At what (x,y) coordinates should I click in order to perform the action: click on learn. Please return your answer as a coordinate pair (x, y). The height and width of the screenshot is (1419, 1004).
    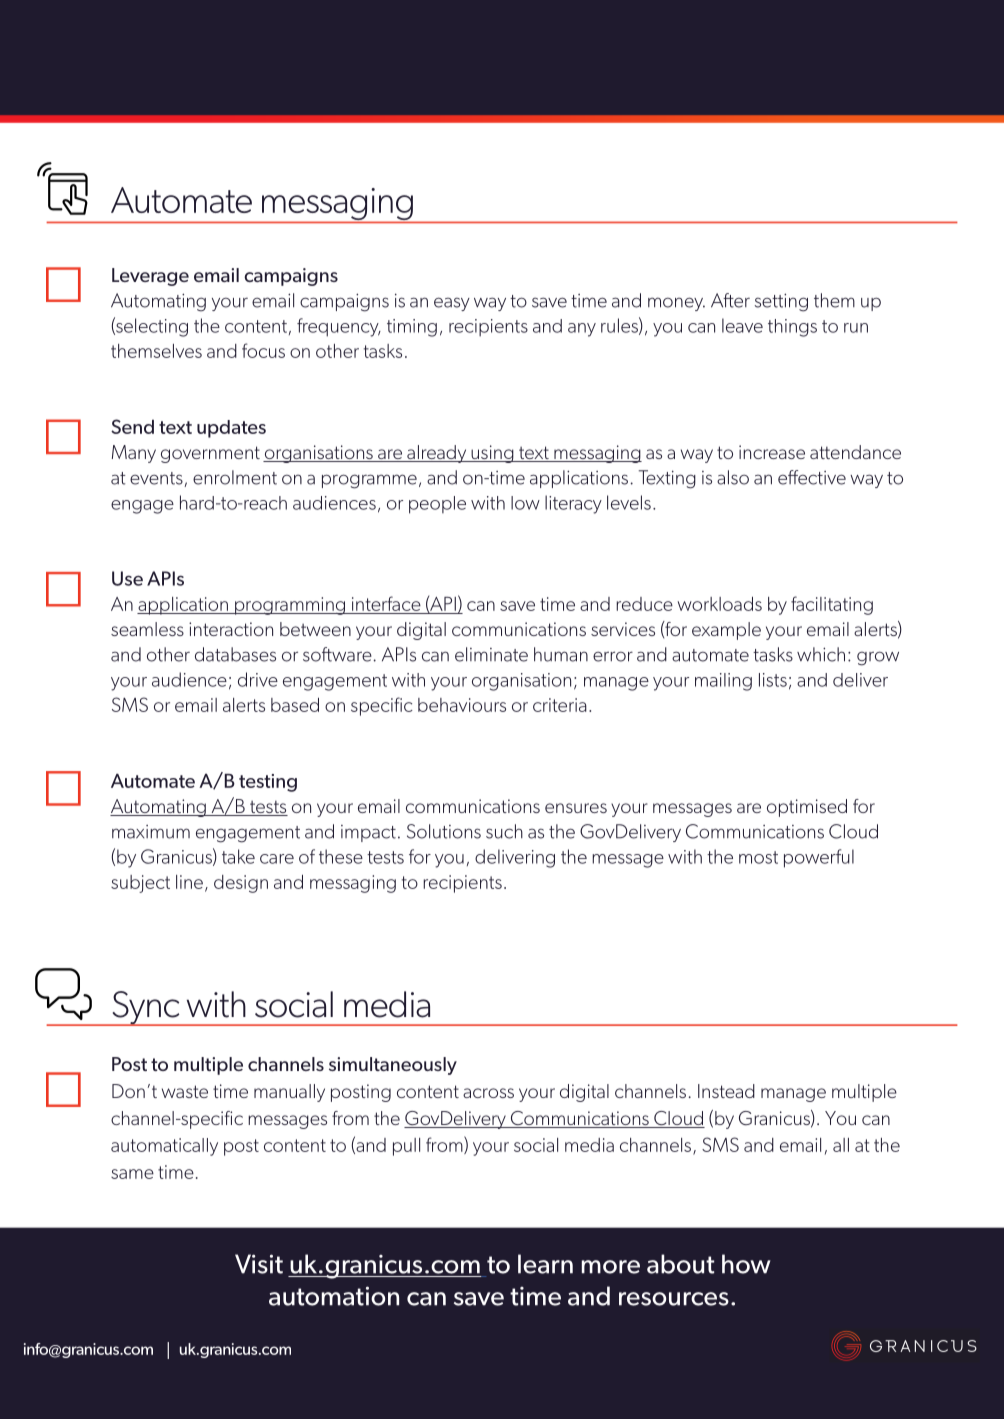
    Looking at the image, I should click on (545, 1264).
